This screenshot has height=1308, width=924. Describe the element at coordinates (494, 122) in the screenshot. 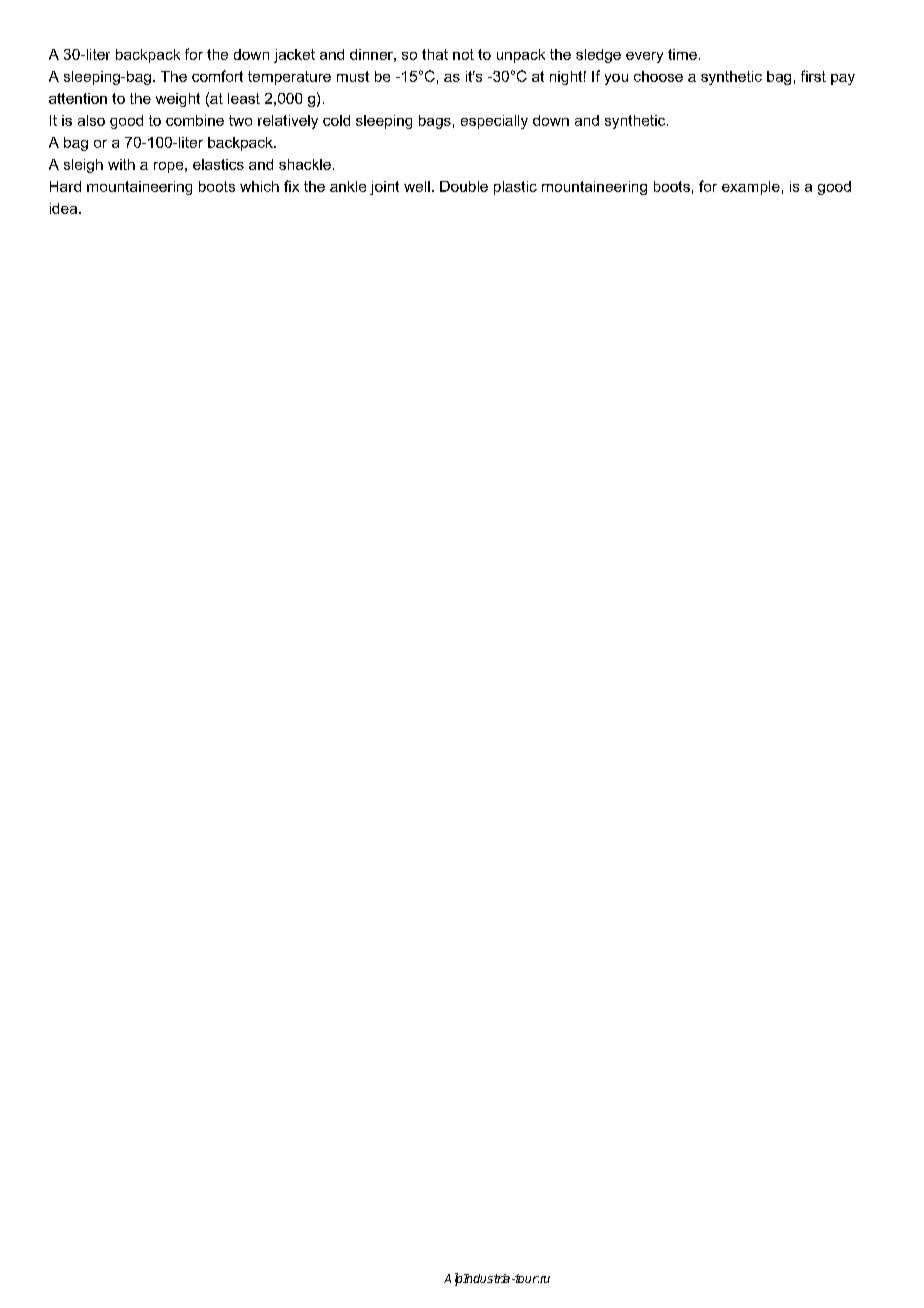

I see `especially` at that location.
